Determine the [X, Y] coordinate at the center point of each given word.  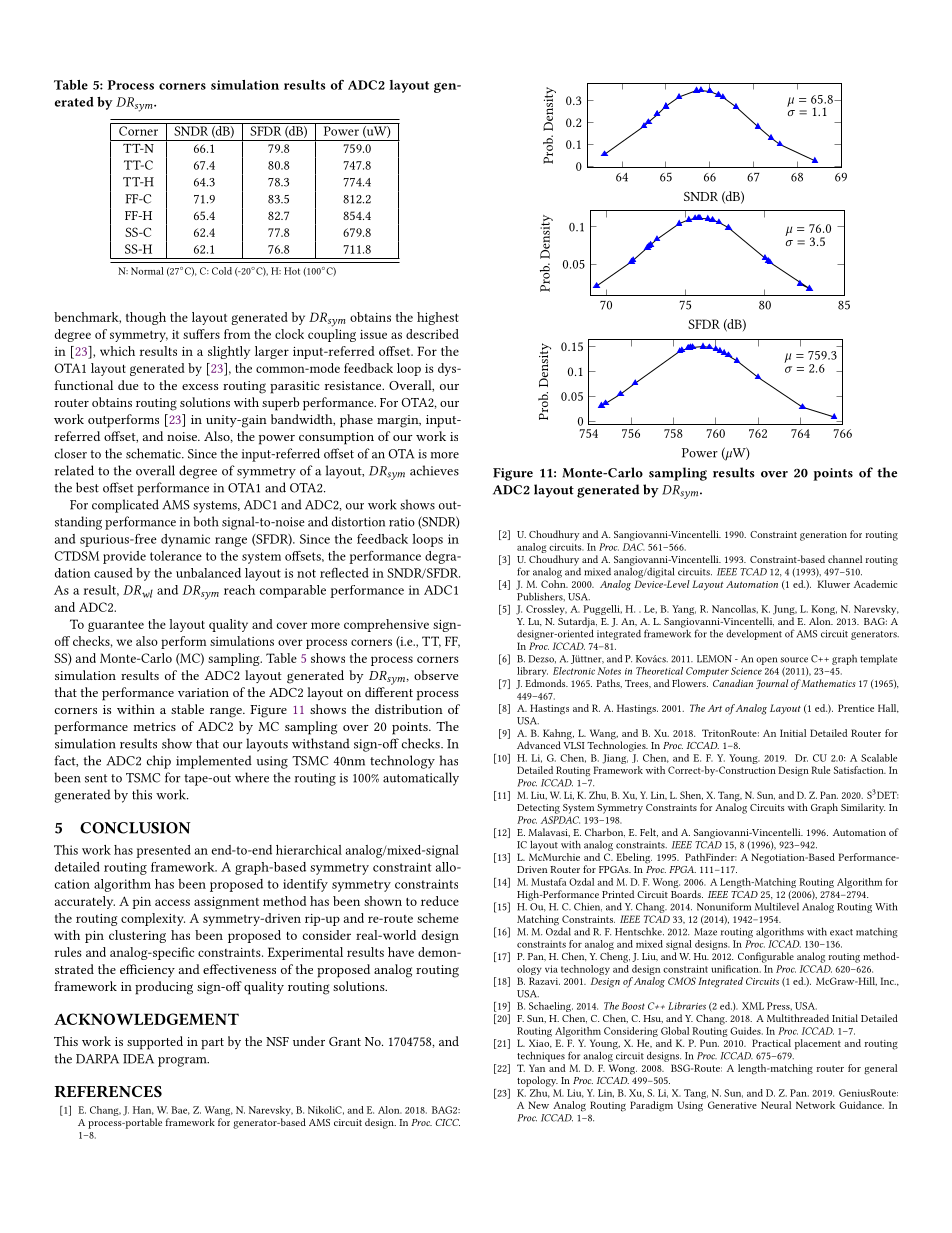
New [538, 1105]
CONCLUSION [135, 828]
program [183, 1062]
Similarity [863, 808]
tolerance [176, 556]
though [146, 318]
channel [845, 559]
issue [373, 334]
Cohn [554, 584]
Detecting [538, 809]
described [432, 334]
